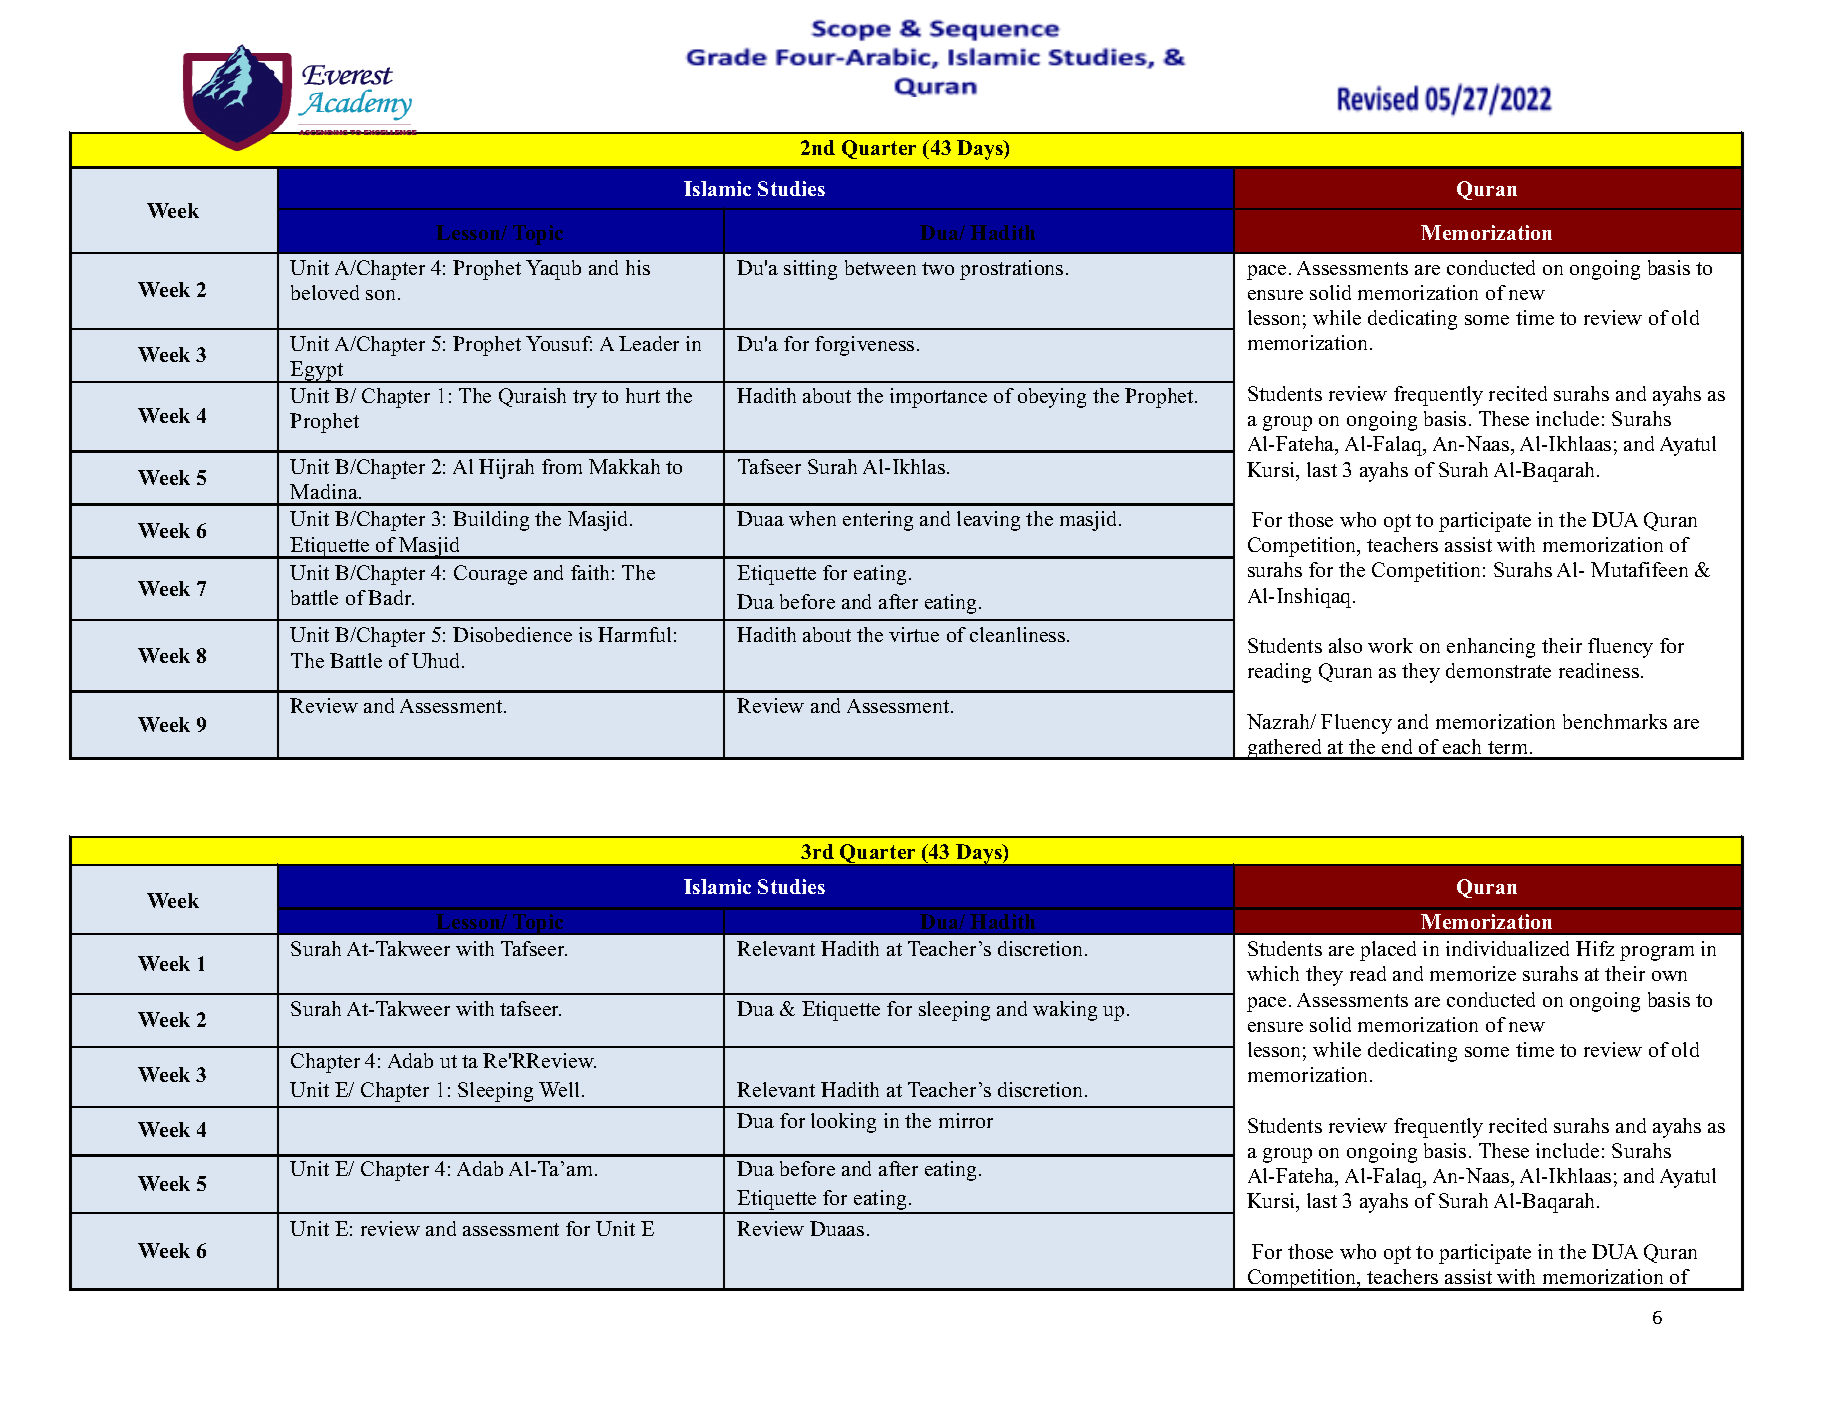  Describe the element at coordinates (1498, 670) in the screenshot. I see `demonstrate` at that location.
